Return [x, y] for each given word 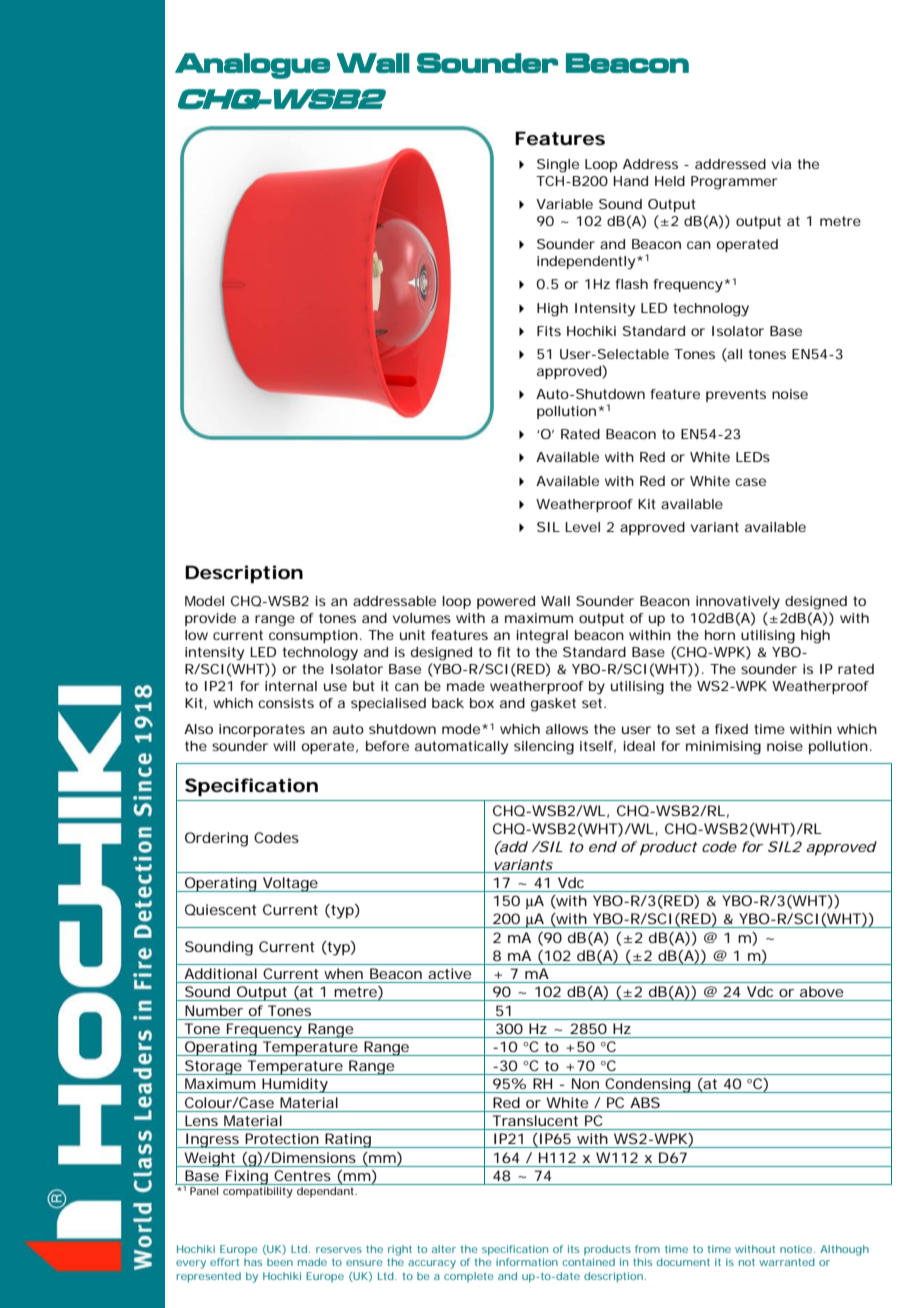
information [527, 1262]
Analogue [252, 66]
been [280, 1262]
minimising [723, 748]
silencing [544, 748]
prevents [736, 395]
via [781, 164]
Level [582, 527]
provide [210, 619]
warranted [787, 1262]
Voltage [291, 884]
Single [558, 166]
